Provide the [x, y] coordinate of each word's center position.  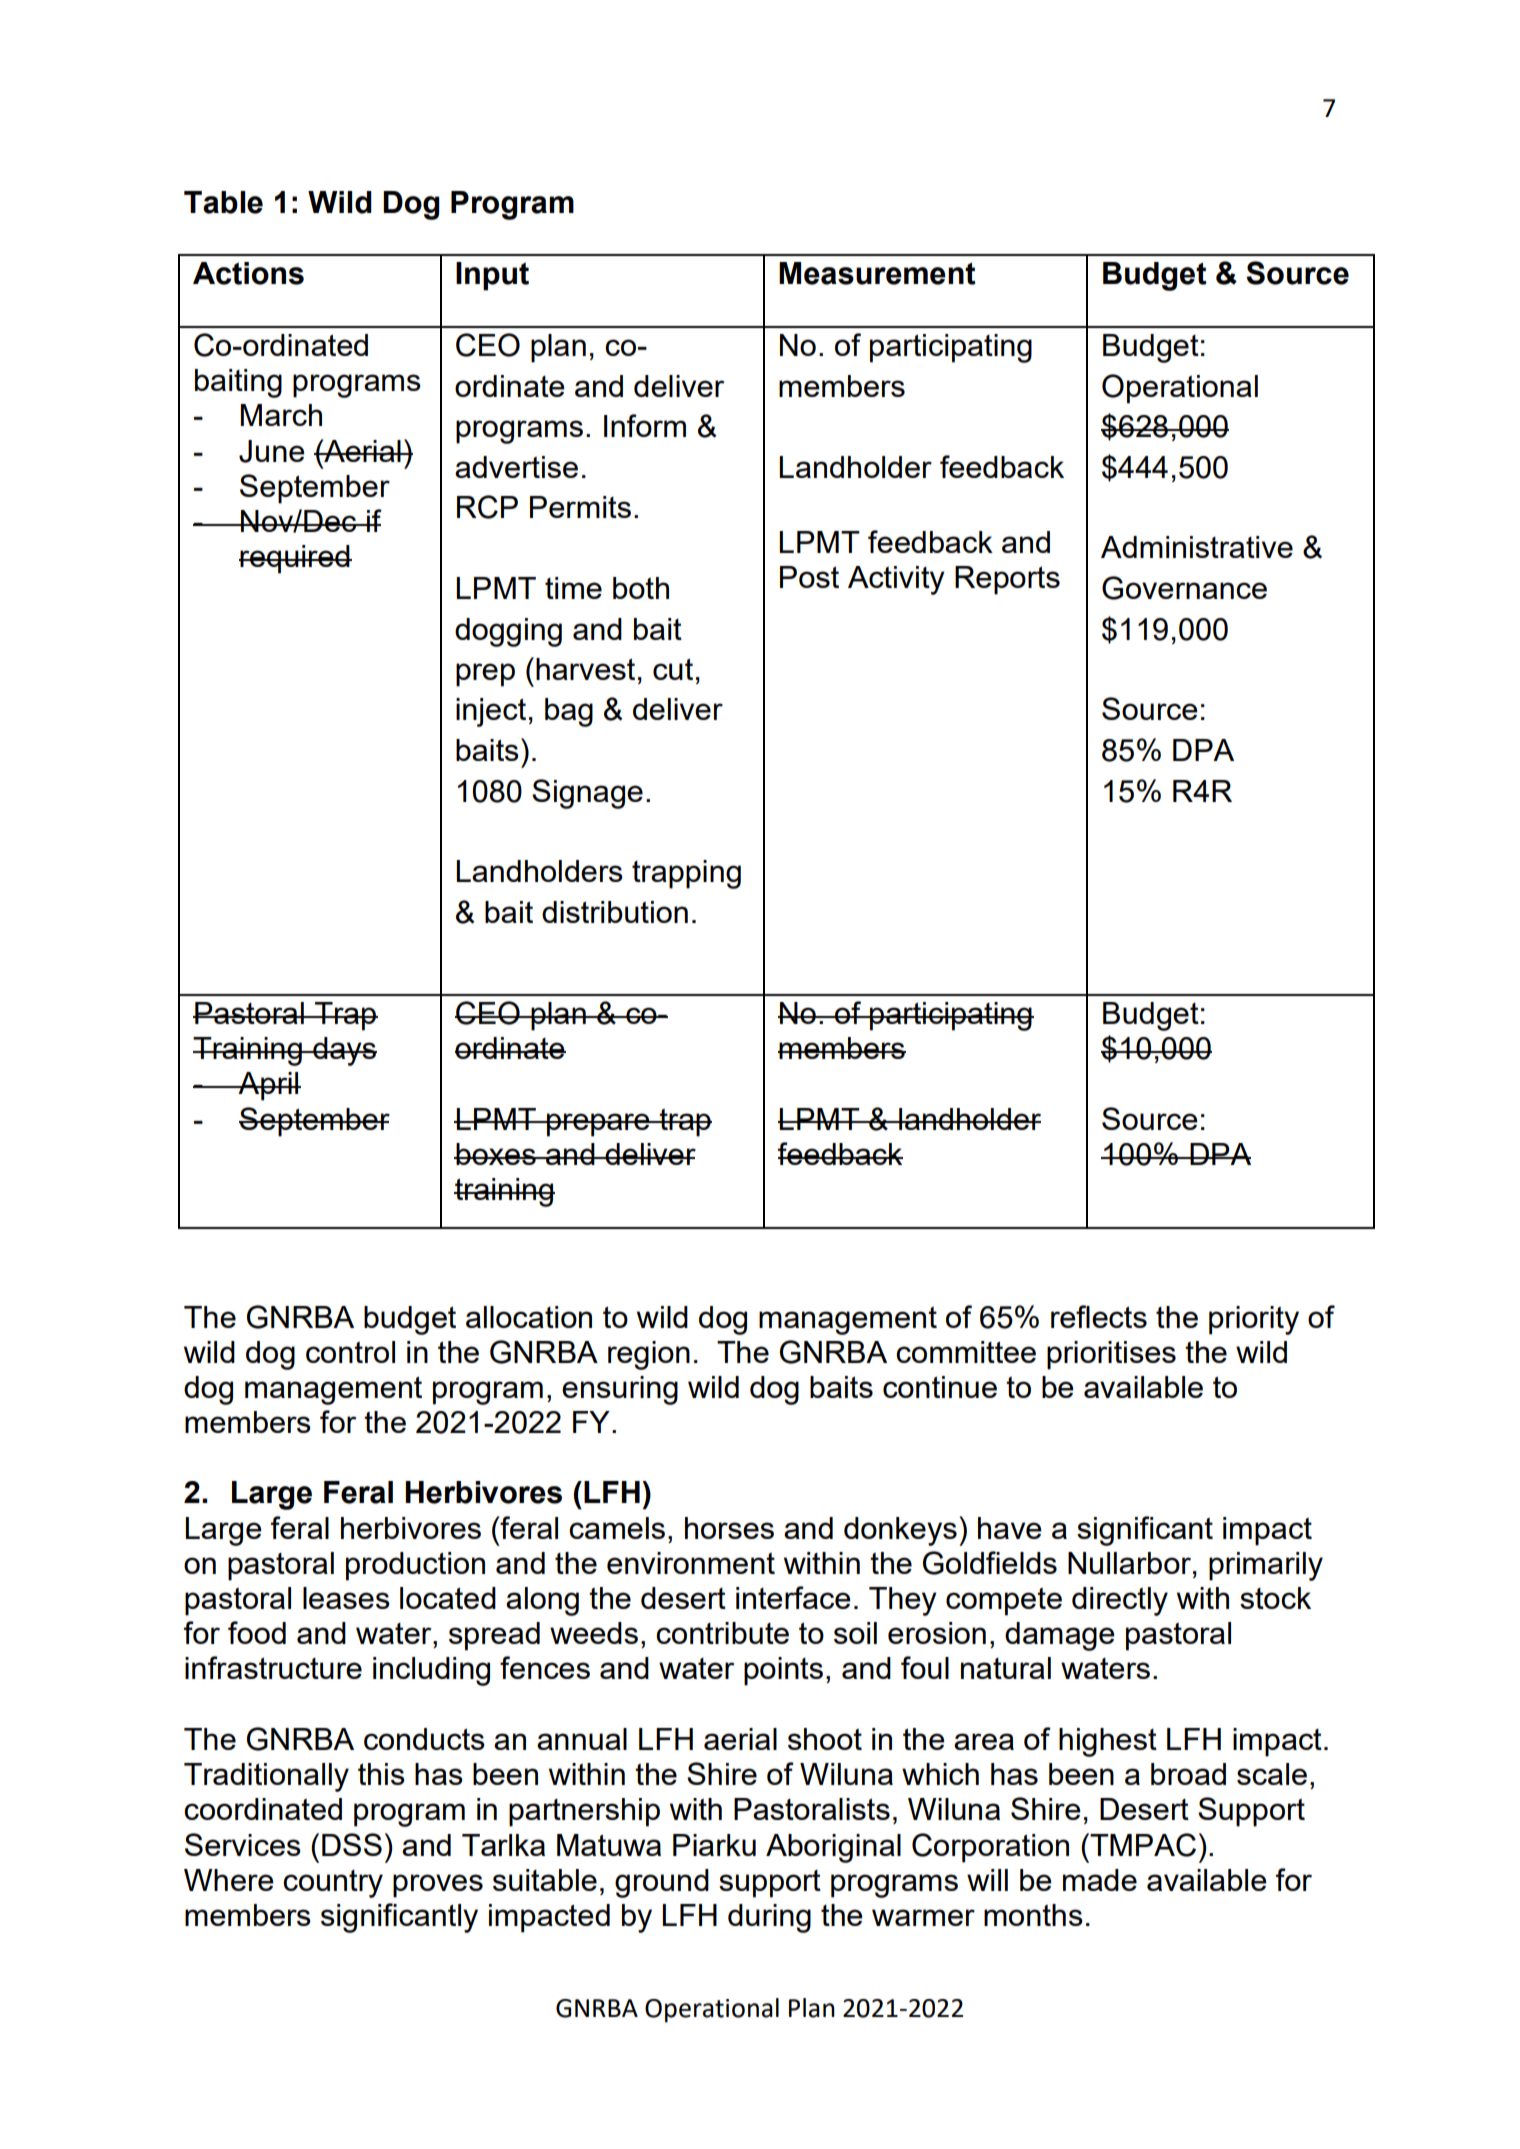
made [1100, 1880]
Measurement [877, 273]
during [769, 1918]
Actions [248, 273]
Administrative [1197, 547]
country [333, 1884]
